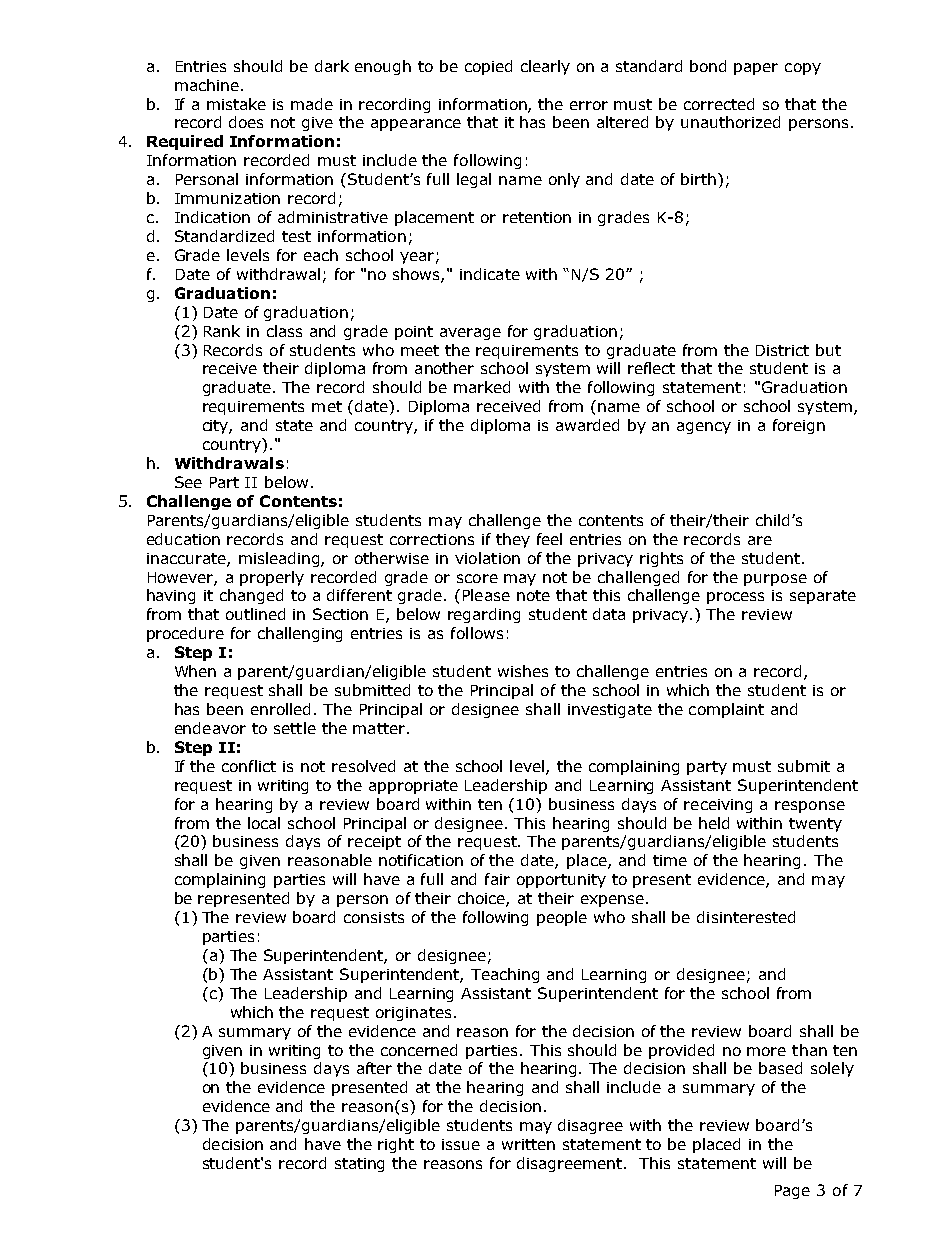  What do you see at coordinates (719, 104) in the page?
I see `corrected` at bounding box center [719, 104].
